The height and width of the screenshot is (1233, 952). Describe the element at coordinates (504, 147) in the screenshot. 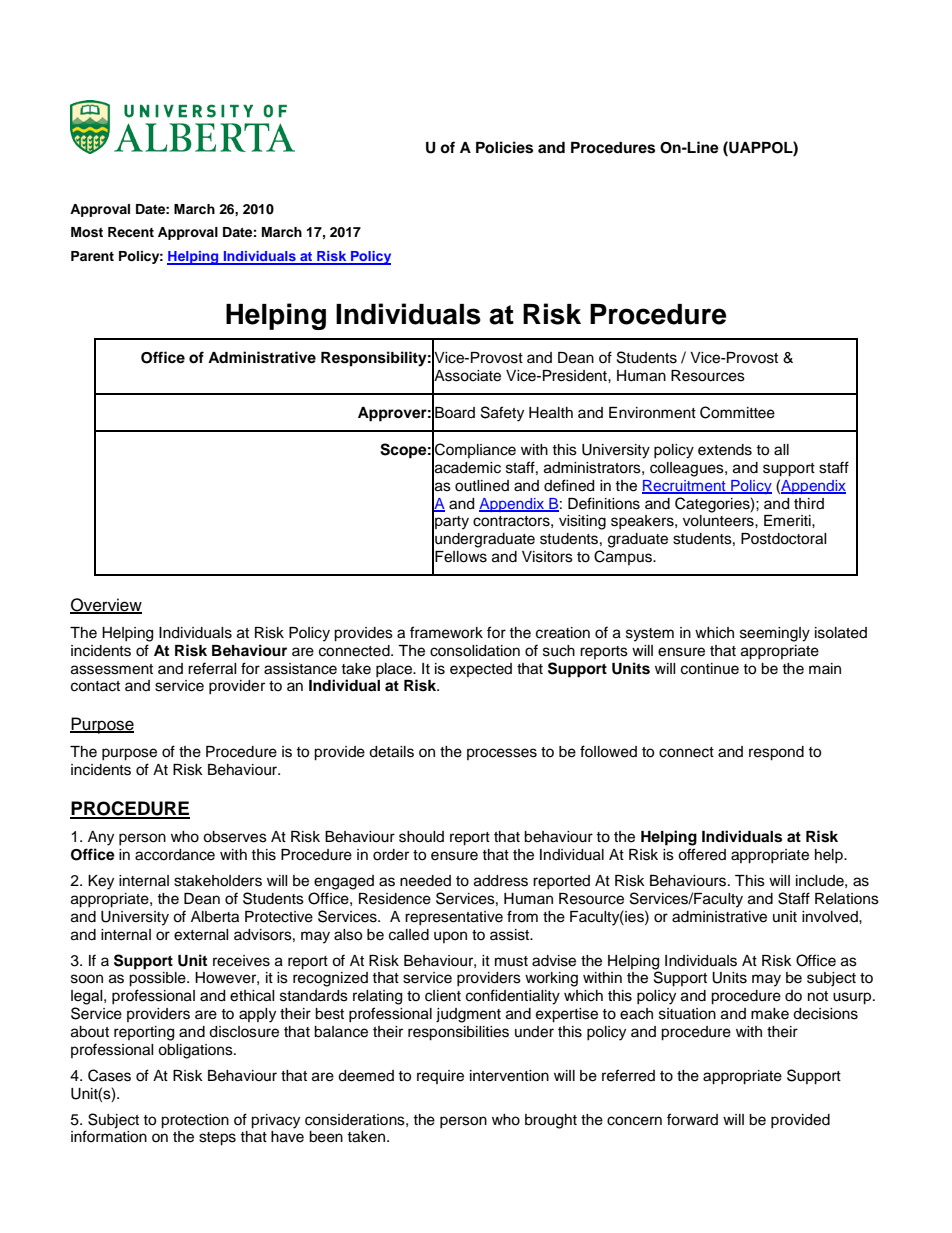

I see `Policies` at that location.
